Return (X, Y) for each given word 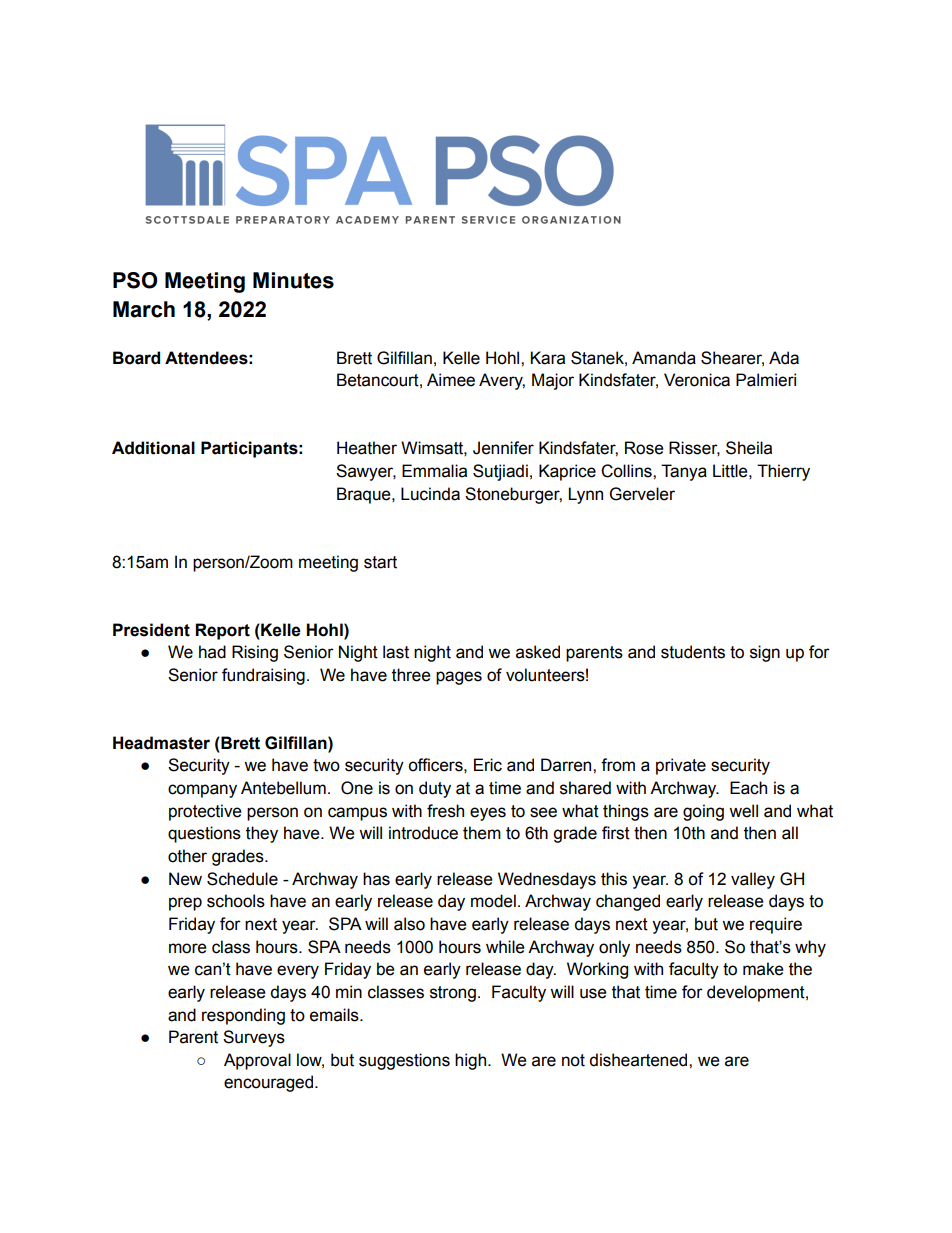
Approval (257, 1061)
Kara (547, 358)
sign (765, 653)
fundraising (263, 676)
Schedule (242, 879)
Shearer (732, 358)
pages (459, 678)
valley (753, 880)
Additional (153, 448)
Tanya (684, 472)
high (472, 1061)
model (493, 901)
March (144, 309)
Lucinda (430, 494)
